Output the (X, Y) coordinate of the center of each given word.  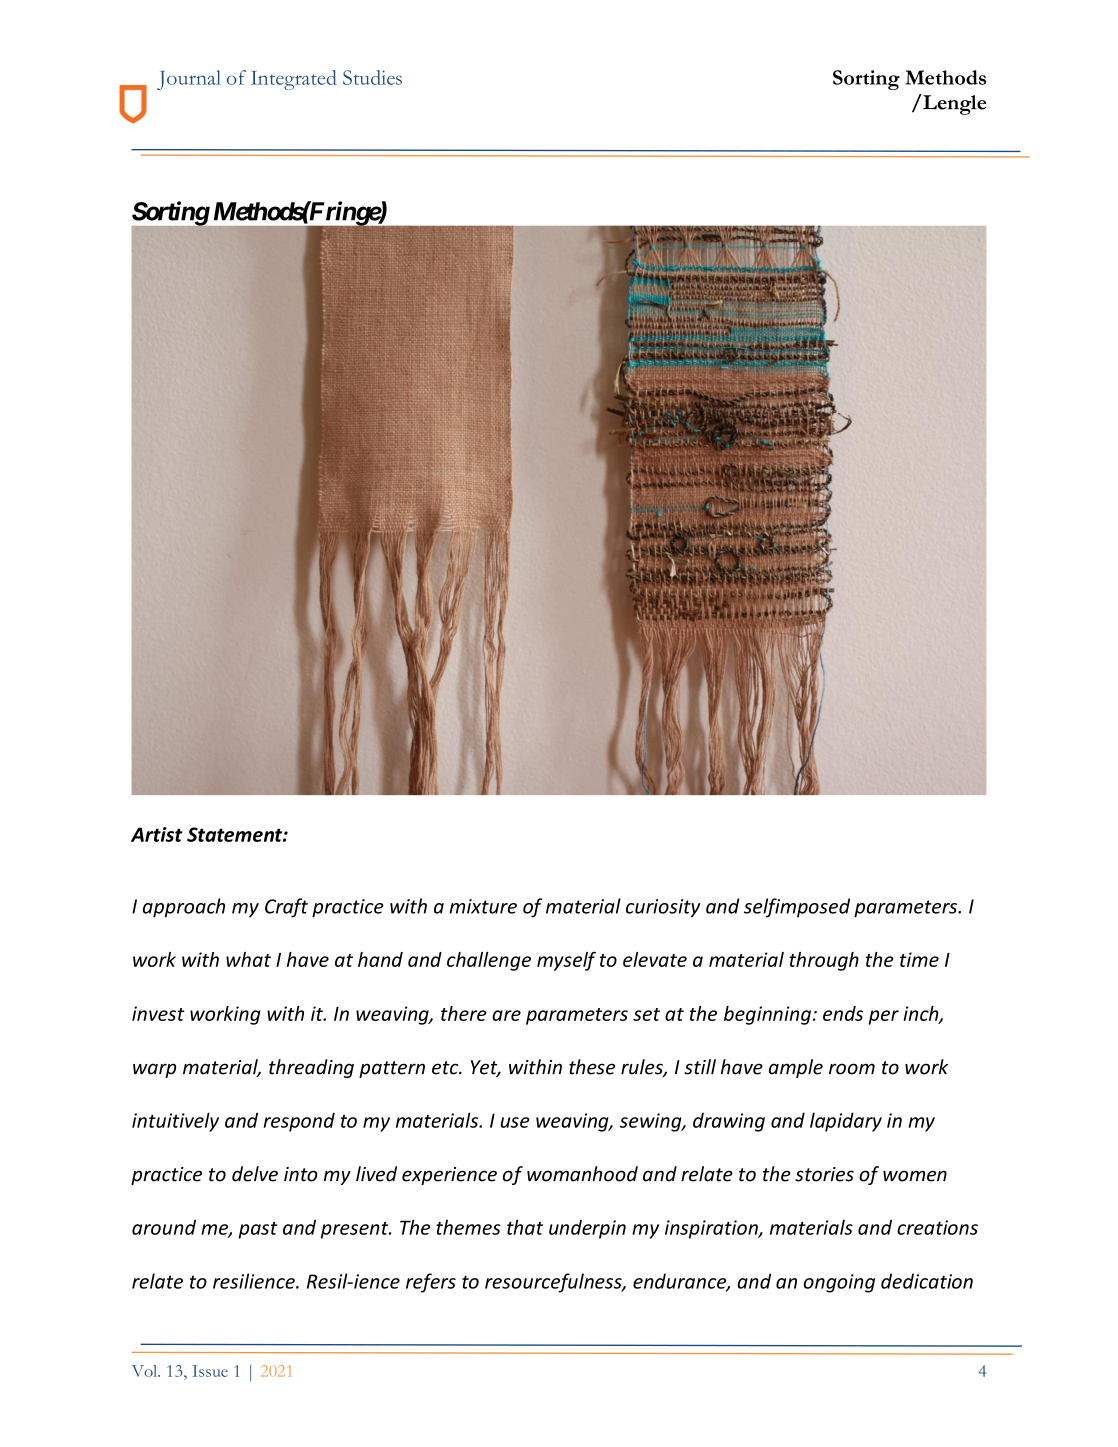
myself (566, 961)
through (824, 961)
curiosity (663, 908)
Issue (210, 1371)
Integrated (294, 80)
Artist (157, 834)
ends (843, 1013)
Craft (286, 908)
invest (158, 1013)
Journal (189, 80)
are (506, 1015)
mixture (483, 906)
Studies (372, 77)
